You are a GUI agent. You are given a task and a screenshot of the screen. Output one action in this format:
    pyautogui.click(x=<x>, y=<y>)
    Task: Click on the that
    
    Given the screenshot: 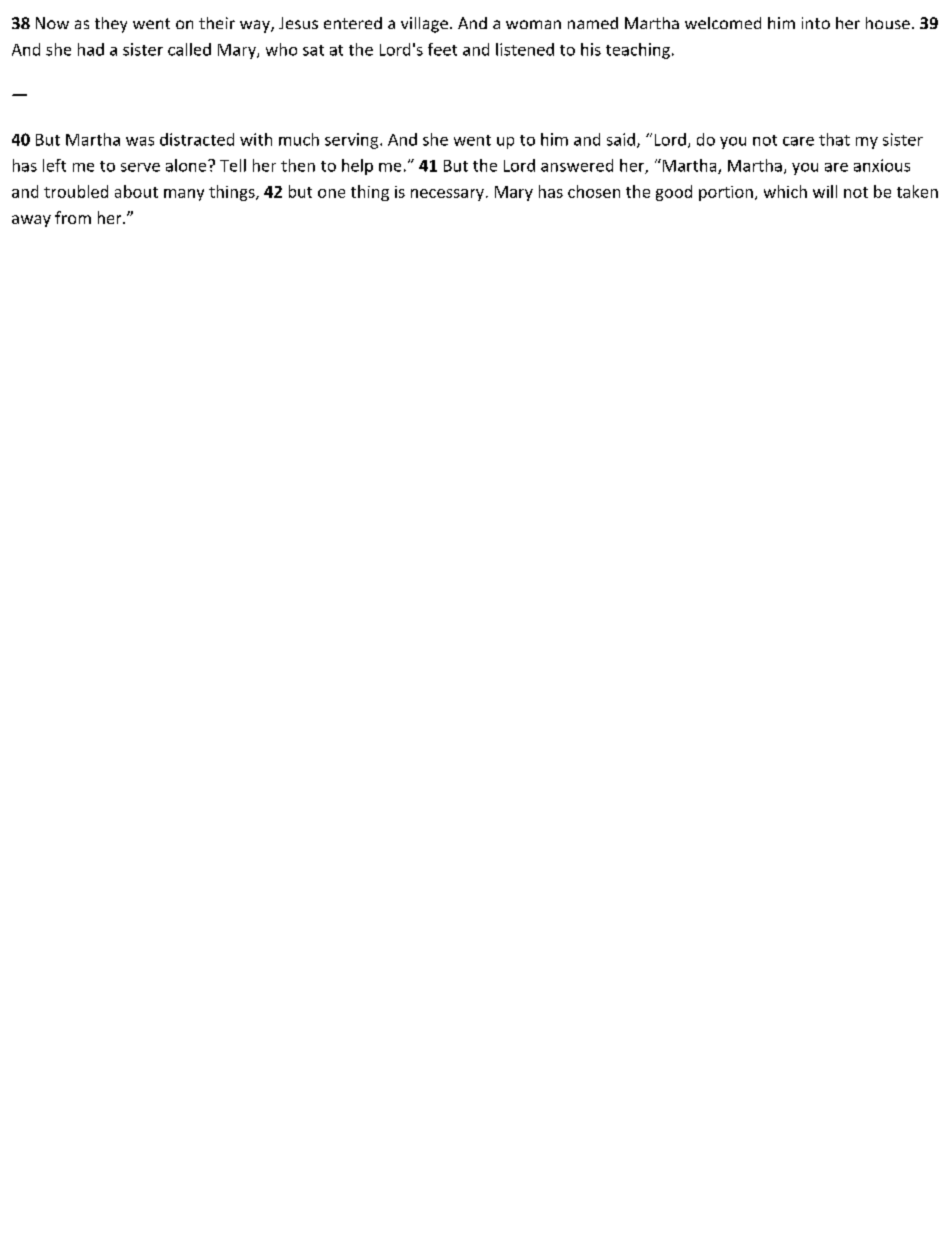 What is the action you would take?
    pyautogui.click(x=834, y=139)
